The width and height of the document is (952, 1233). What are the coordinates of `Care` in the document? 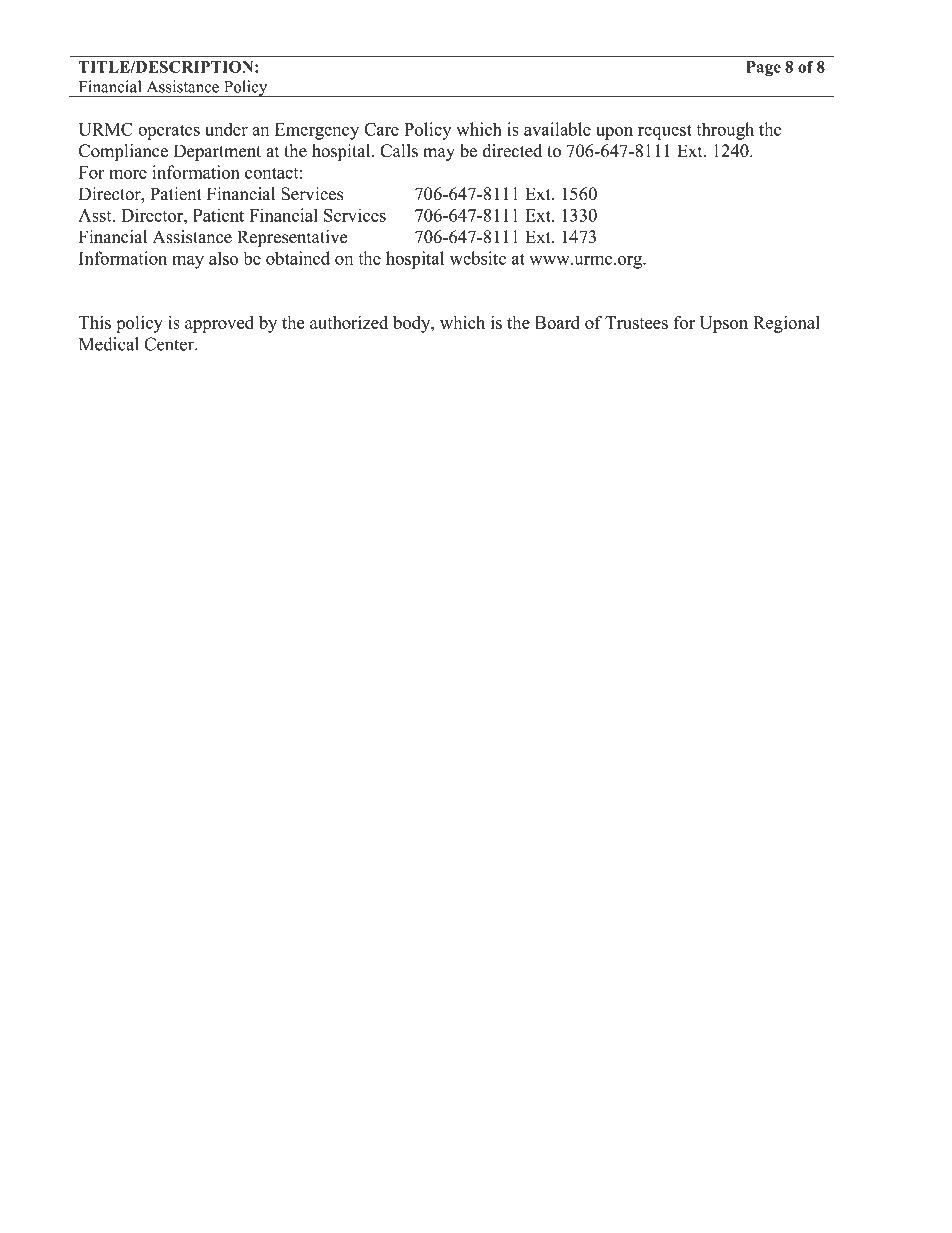 It's located at (381, 129).
